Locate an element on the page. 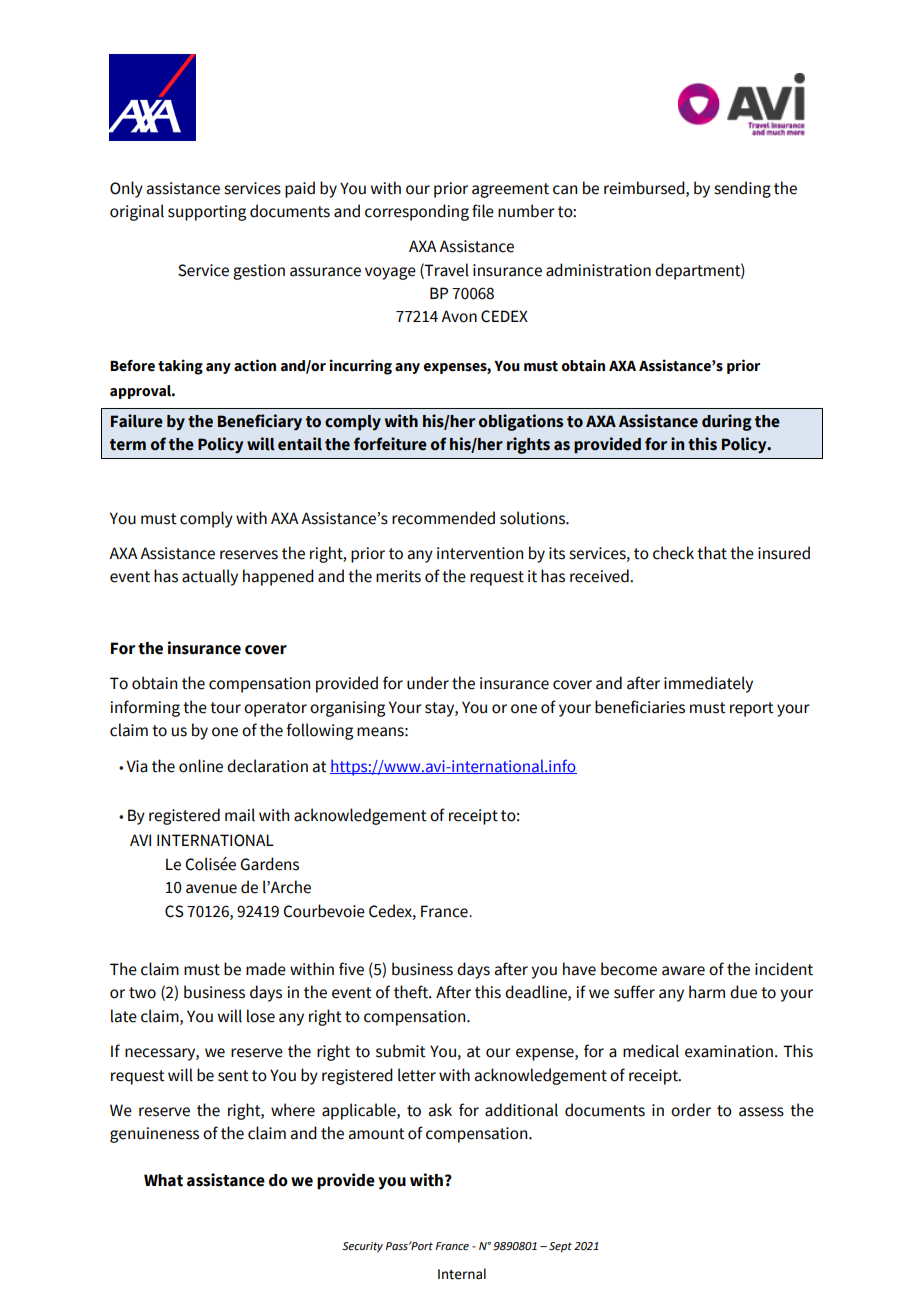 The width and height of the page is (924, 1308). tour is located at coordinates (225, 708).
